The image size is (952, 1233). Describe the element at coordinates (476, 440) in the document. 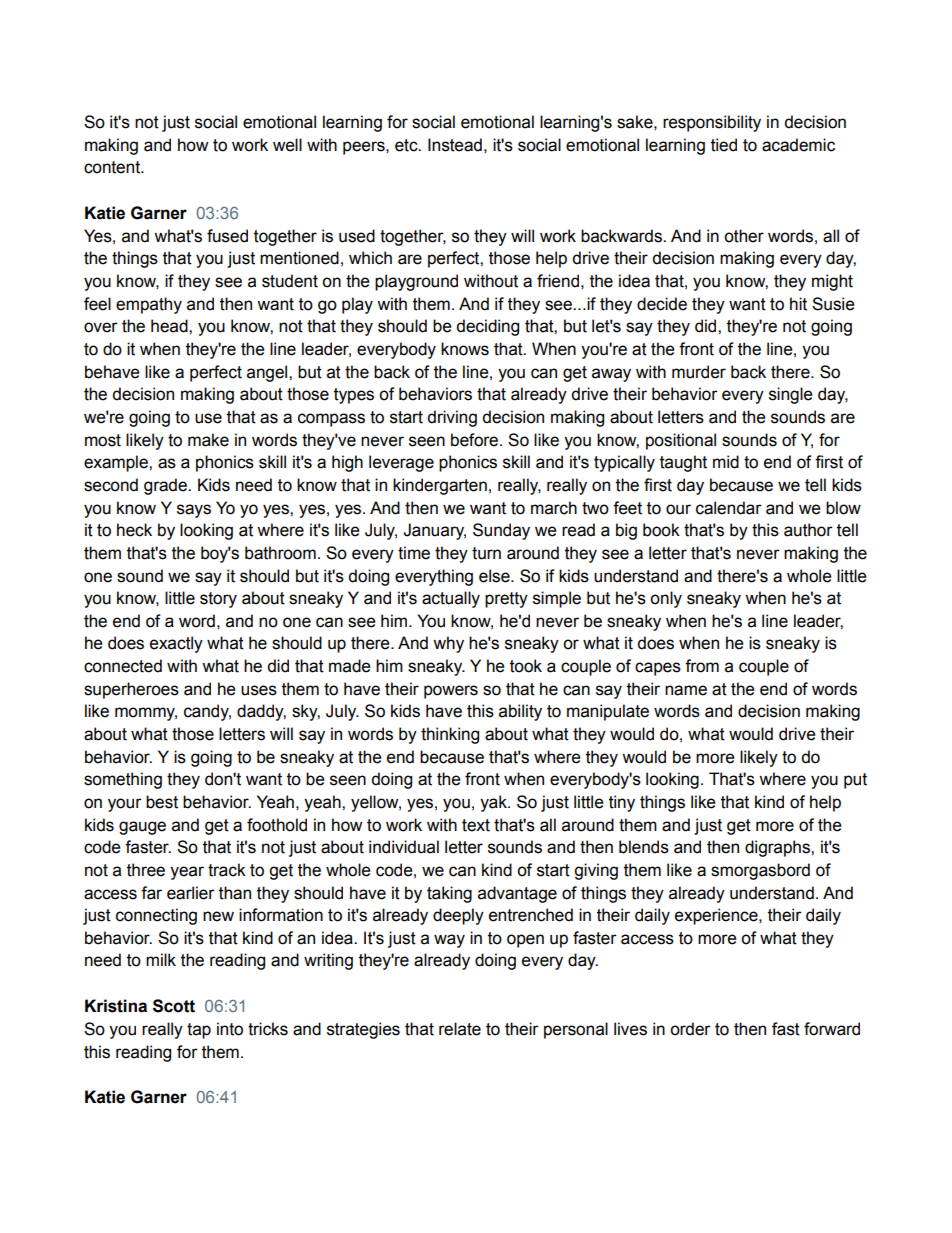

I see `before` at that location.
